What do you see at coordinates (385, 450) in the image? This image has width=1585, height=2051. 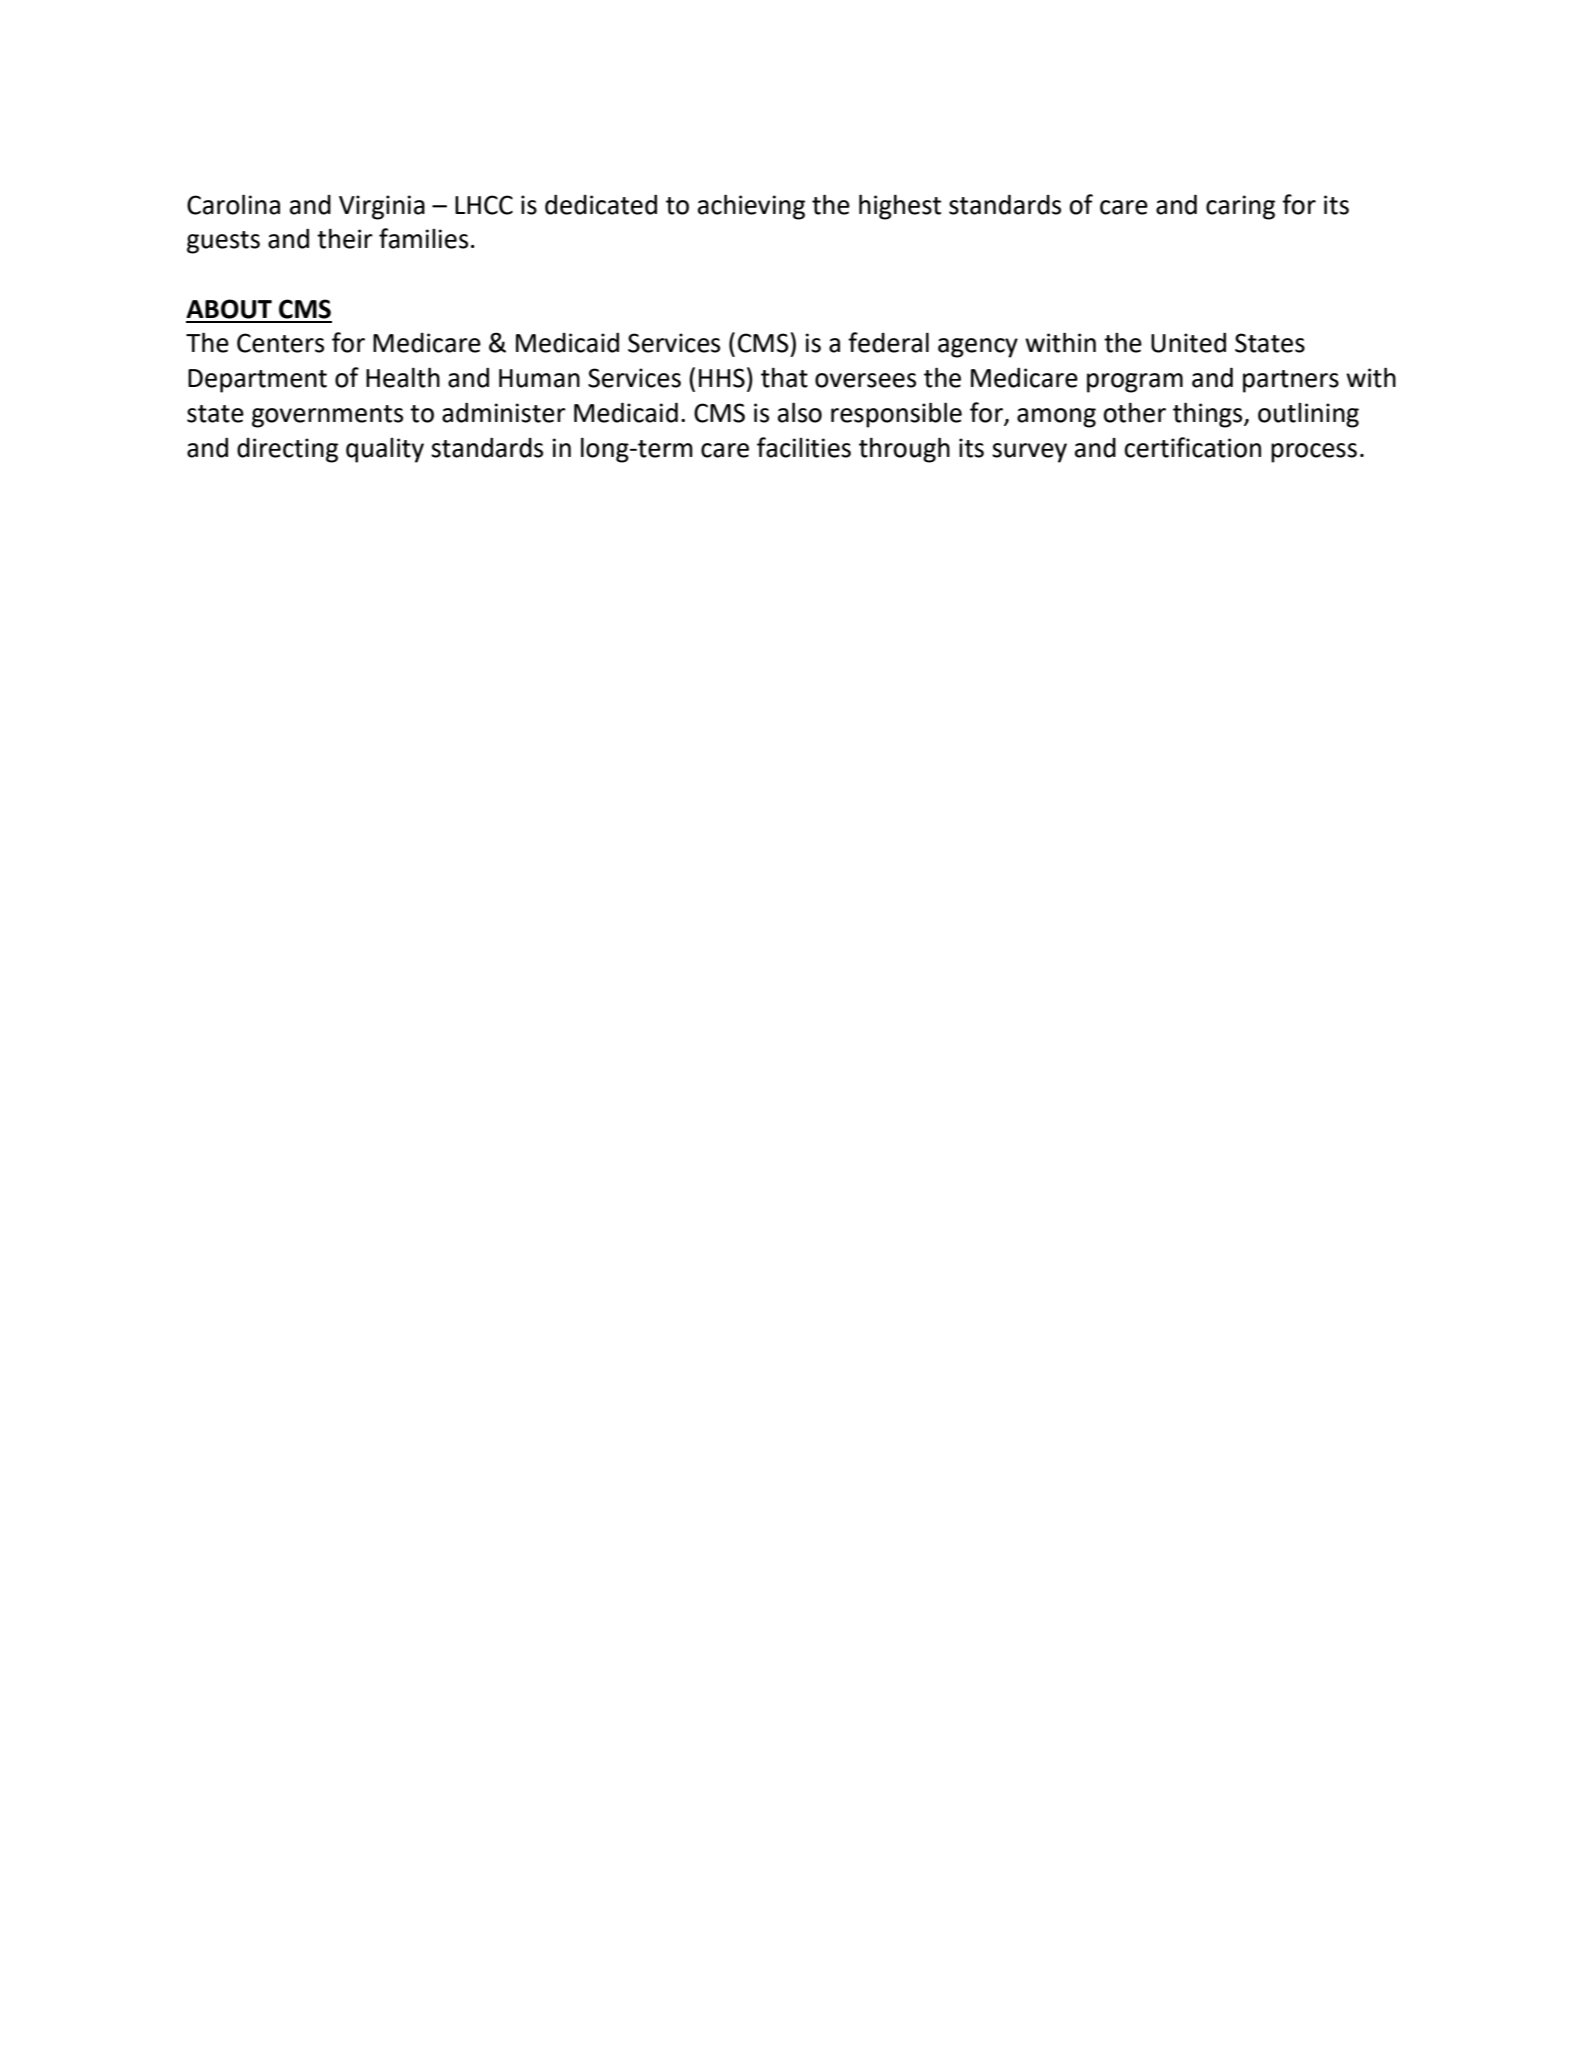 I see `quality` at bounding box center [385, 450].
